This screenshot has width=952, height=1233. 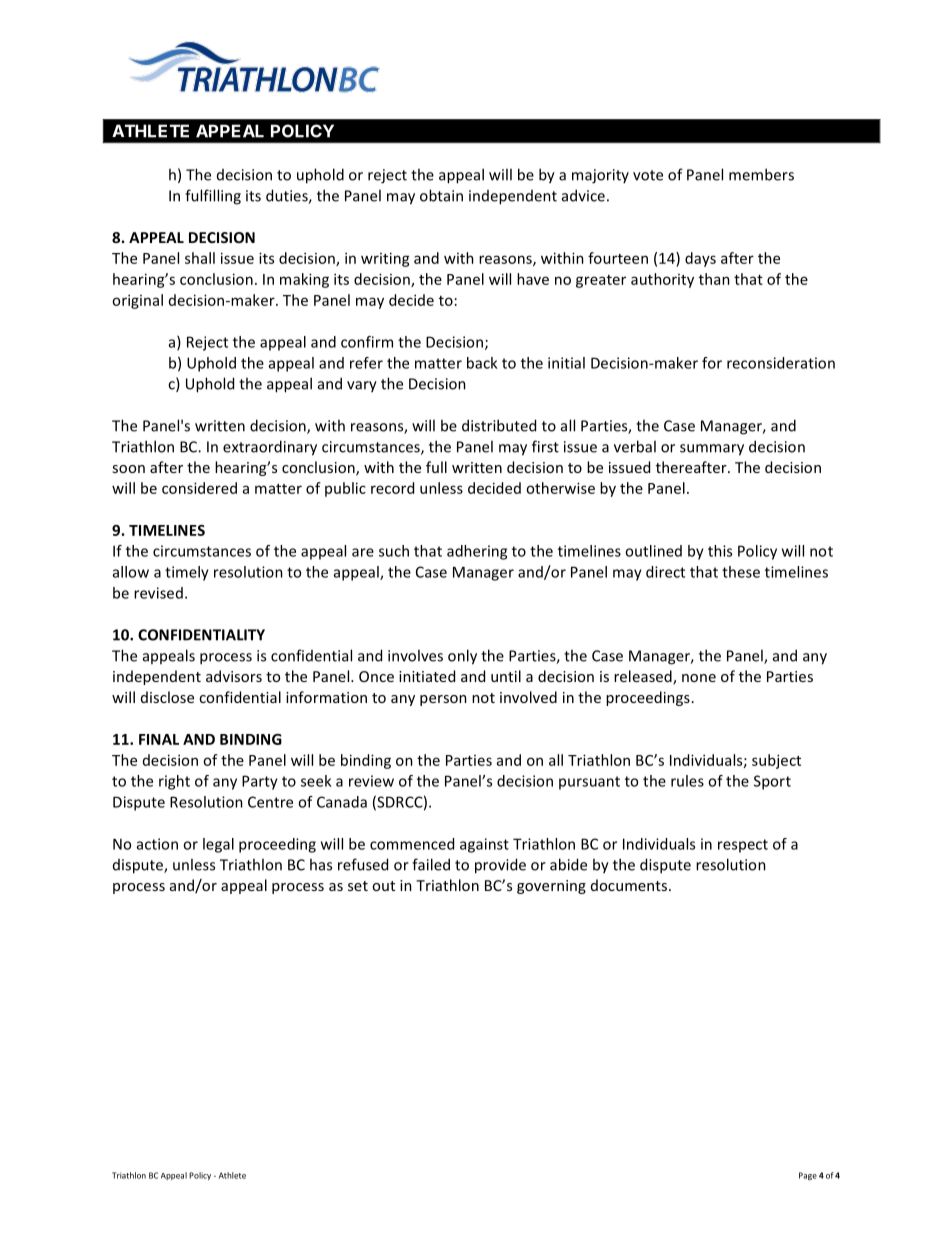 I want to click on set, so click(x=358, y=886).
